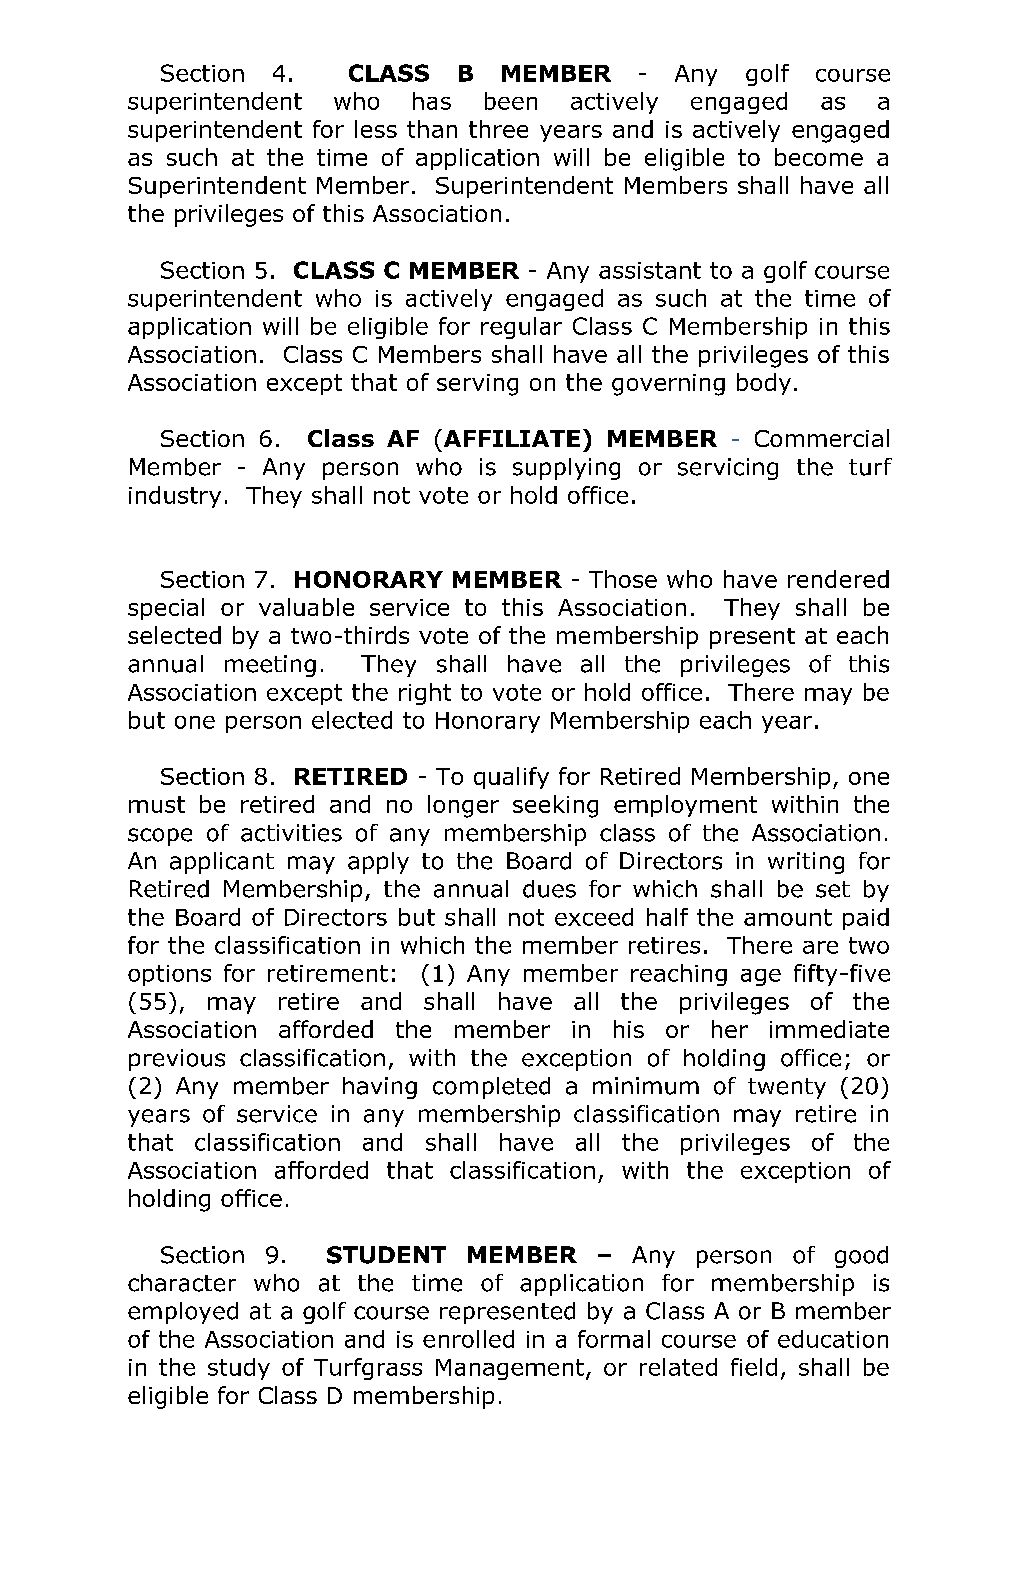 This page has width=1018, height=1574. I want to click on body, so click(764, 384).
